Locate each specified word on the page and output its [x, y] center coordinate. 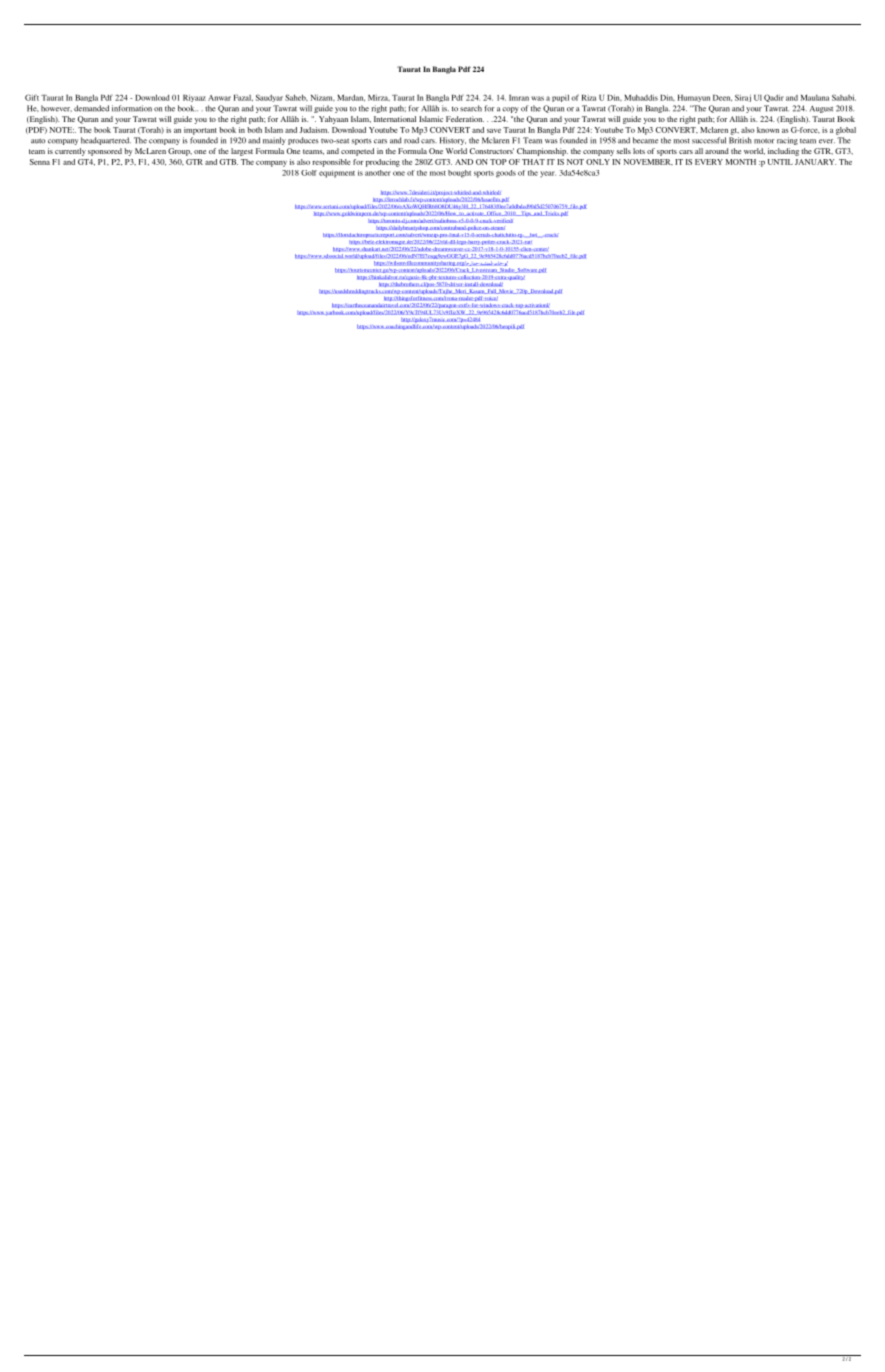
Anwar [219, 98]
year [548, 174]
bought [459, 174]
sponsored [105, 152]
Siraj [743, 98]
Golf [309, 173]
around [717, 151]
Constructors [492, 151]
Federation [465, 119]
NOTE [62, 130]
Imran [519, 98]
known [768, 130]
